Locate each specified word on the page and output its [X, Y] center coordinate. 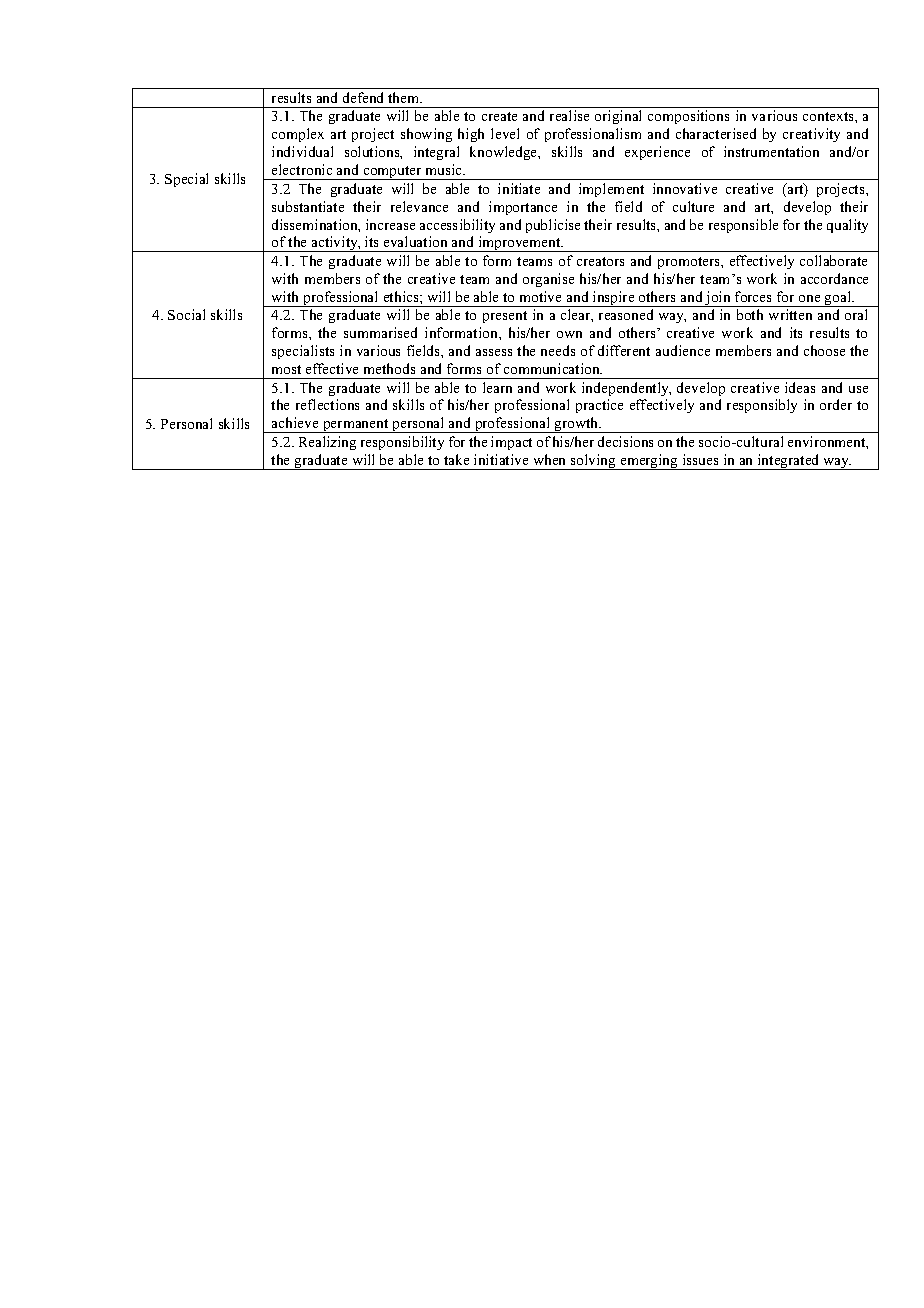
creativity [811, 135]
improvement [519, 244]
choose [824, 350]
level [505, 133]
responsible [743, 226]
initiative [501, 459]
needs [558, 350]
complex [298, 135]
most [286, 369]
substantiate [308, 206]
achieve [295, 422]
